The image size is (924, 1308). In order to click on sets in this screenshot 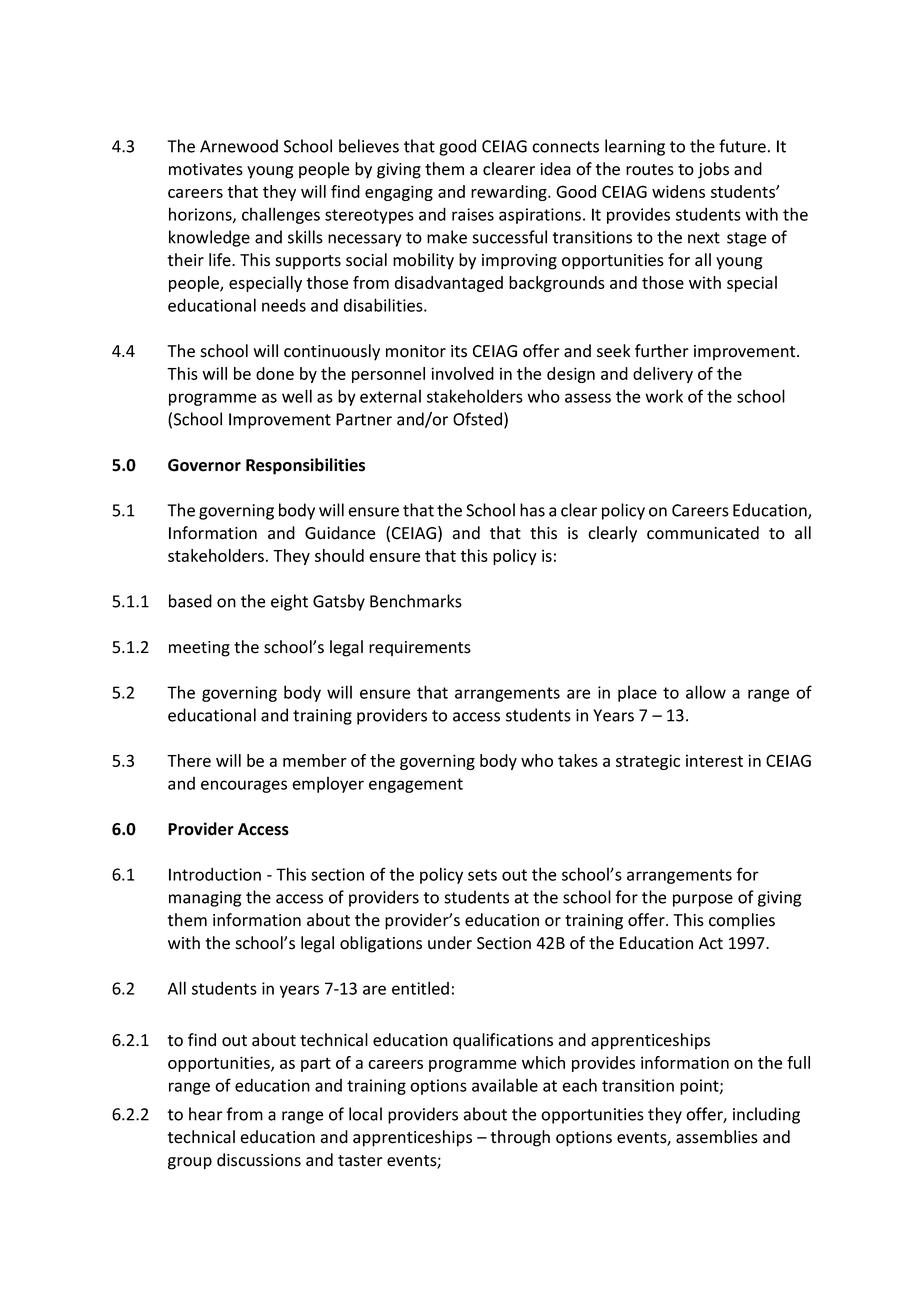, I will do `click(482, 875)`.
